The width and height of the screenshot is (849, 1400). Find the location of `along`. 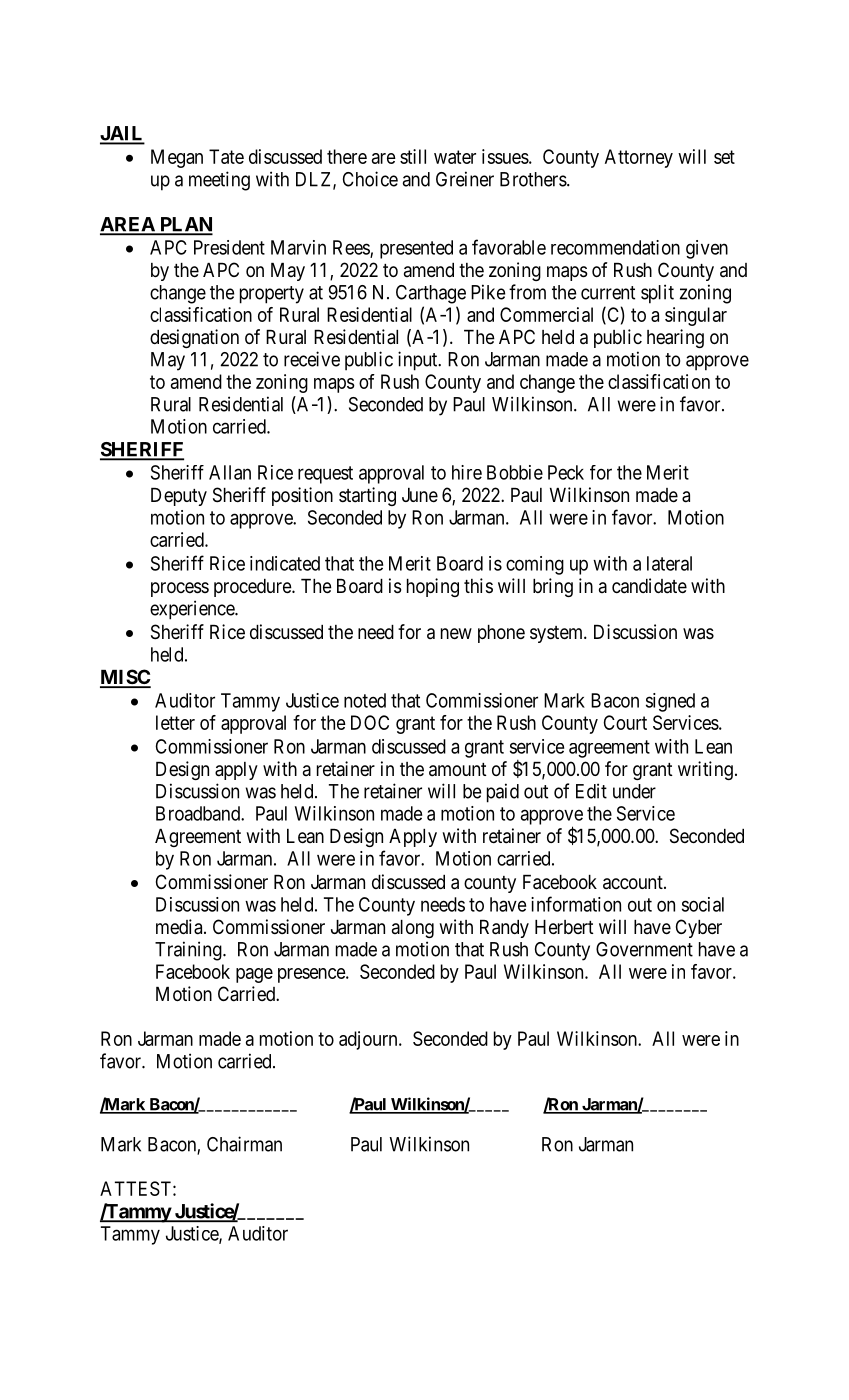

along is located at coordinates (413, 929).
